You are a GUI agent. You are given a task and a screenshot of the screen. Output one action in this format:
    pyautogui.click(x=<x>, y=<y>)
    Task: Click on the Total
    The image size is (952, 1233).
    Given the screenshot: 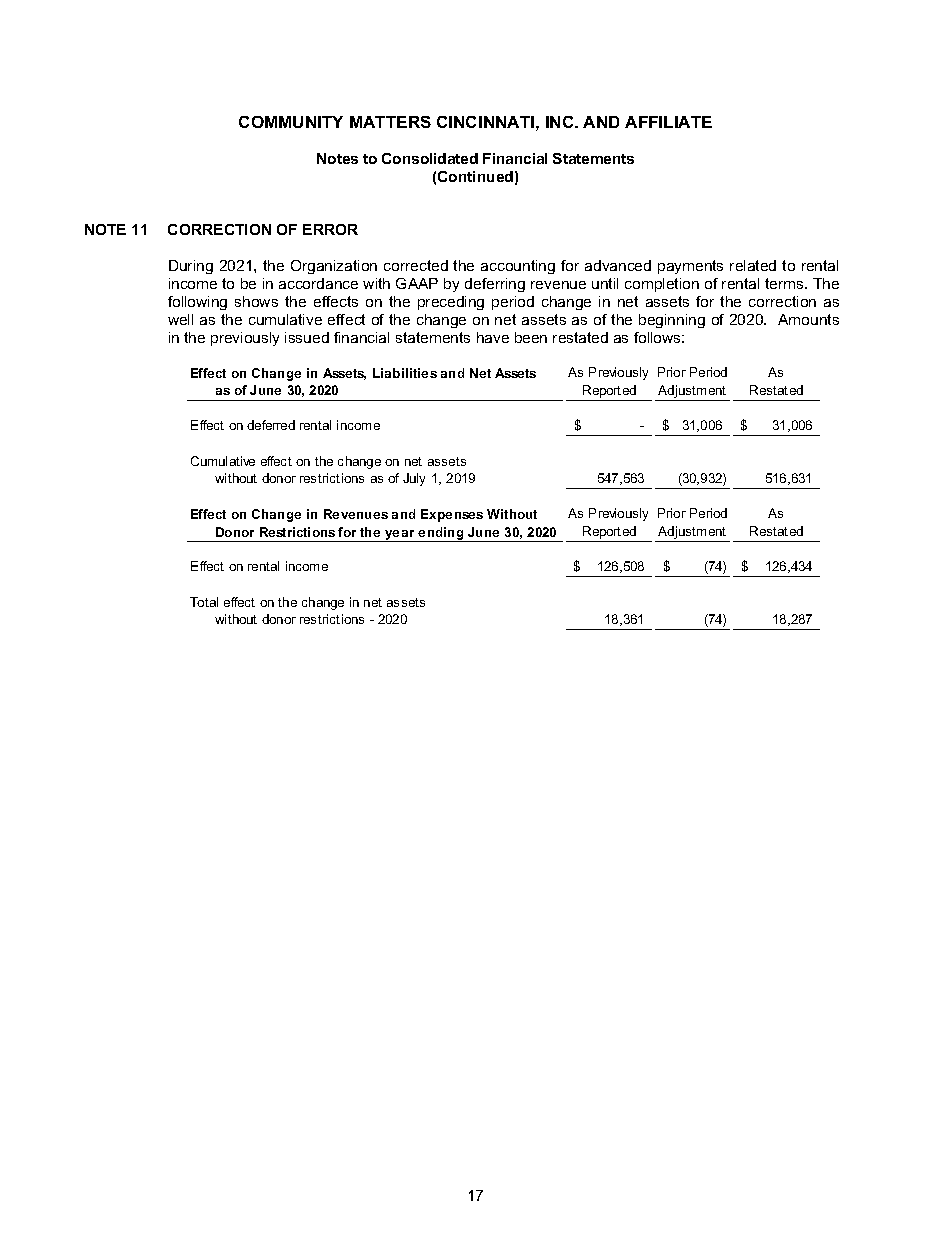 What is the action you would take?
    pyautogui.click(x=204, y=602)
